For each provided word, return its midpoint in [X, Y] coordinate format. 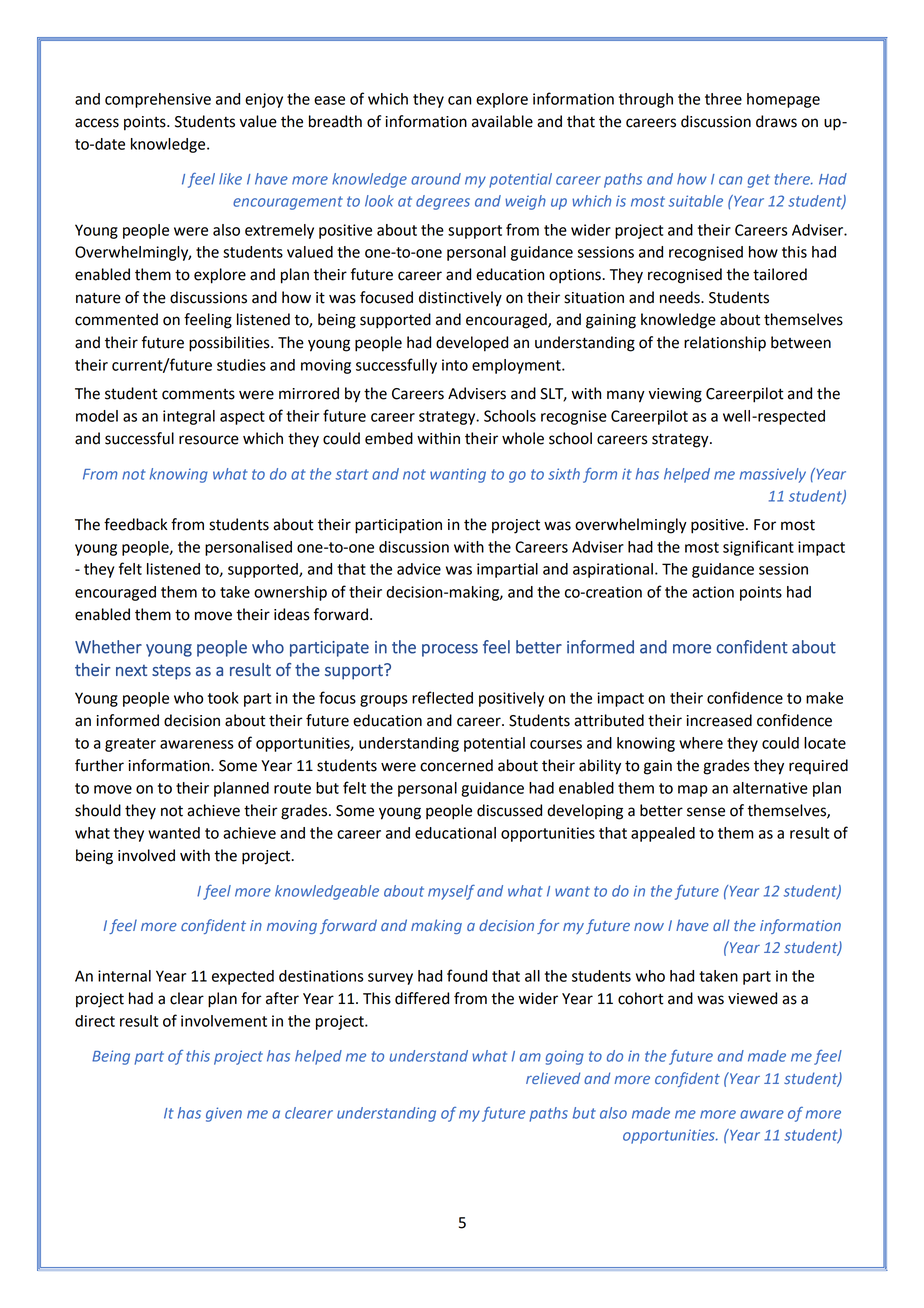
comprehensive [158, 100]
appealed [663, 834]
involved [146, 855]
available [502, 121]
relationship [725, 344]
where [701, 743]
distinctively [460, 299]
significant [758, 548]
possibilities [230, 344]
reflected [442, 697]
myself [451, 892]
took [223, 698]
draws [776, 121]
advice [419, 569]
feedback [135, 524]
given [224, 1114]
